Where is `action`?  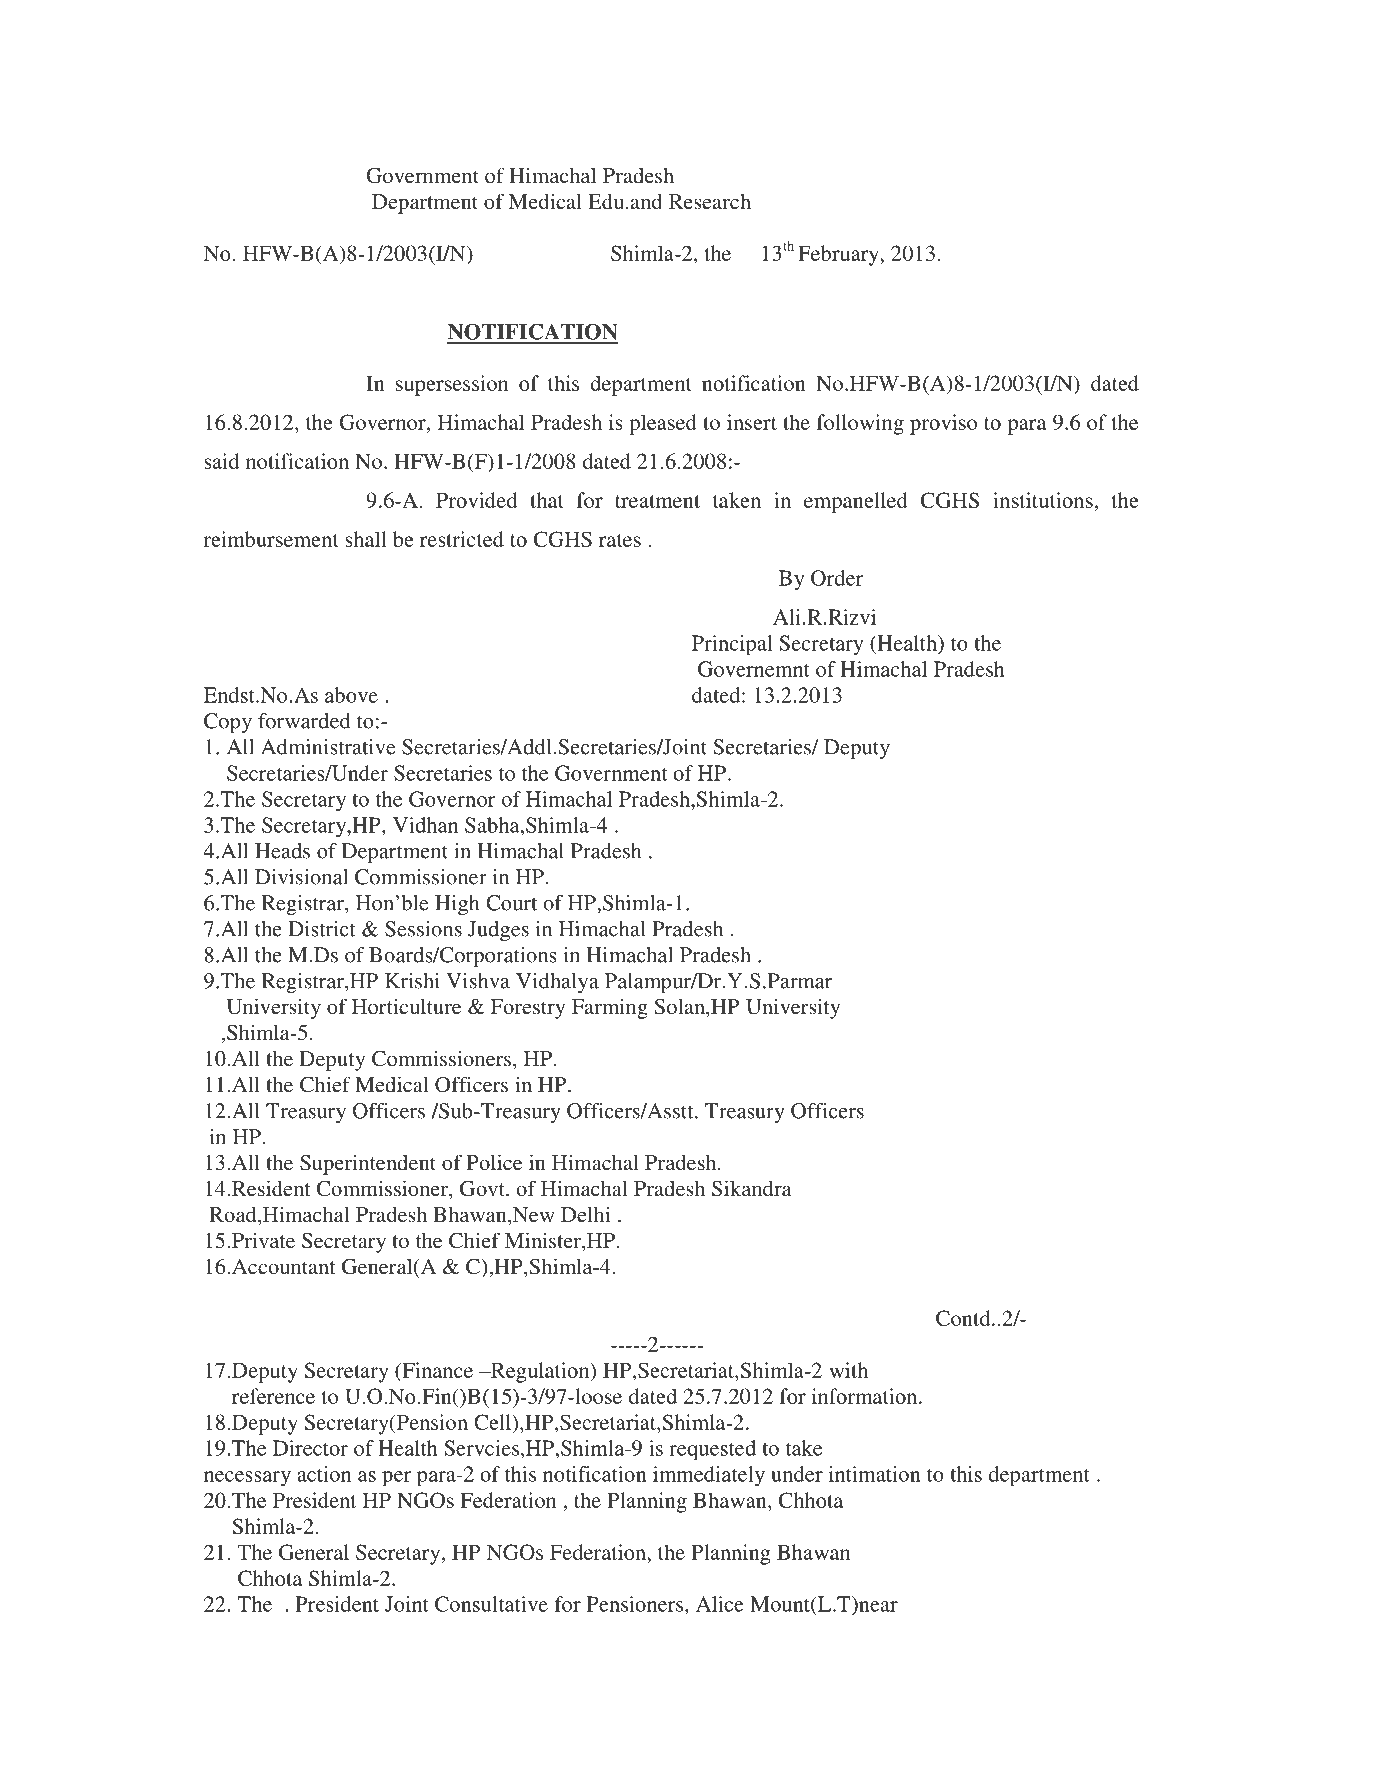 action is located at coordinates (324, 1474).
